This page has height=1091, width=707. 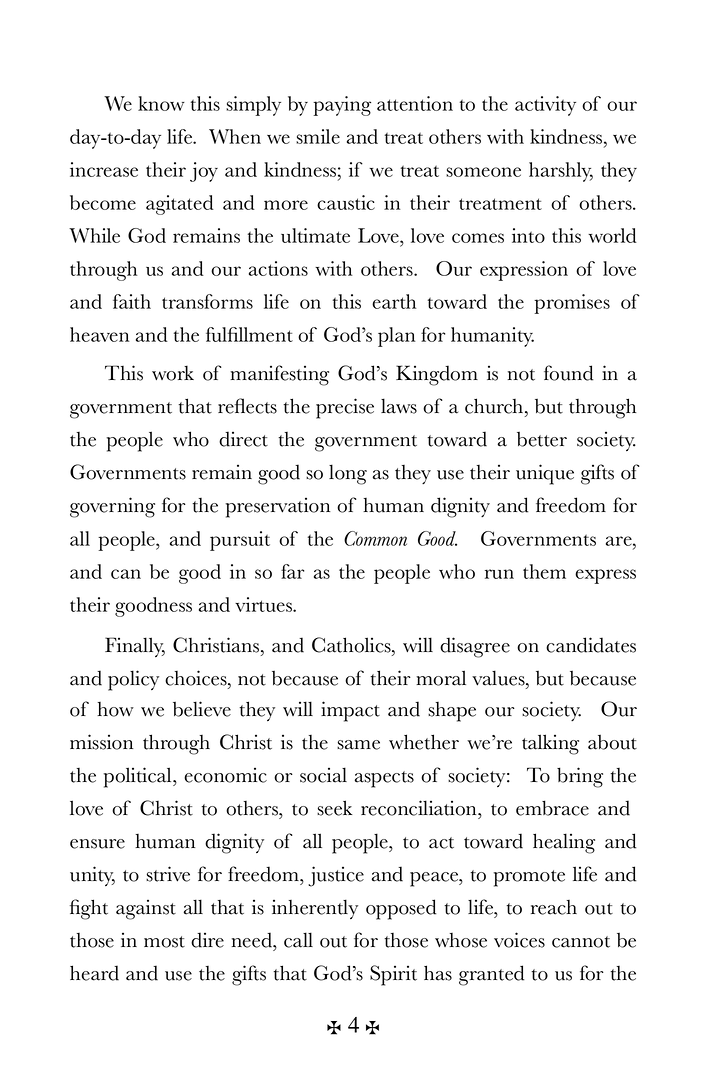 What do you see at coordinates (545, 106) in the page?
I see `activity` at bounding box center [545, 106].
